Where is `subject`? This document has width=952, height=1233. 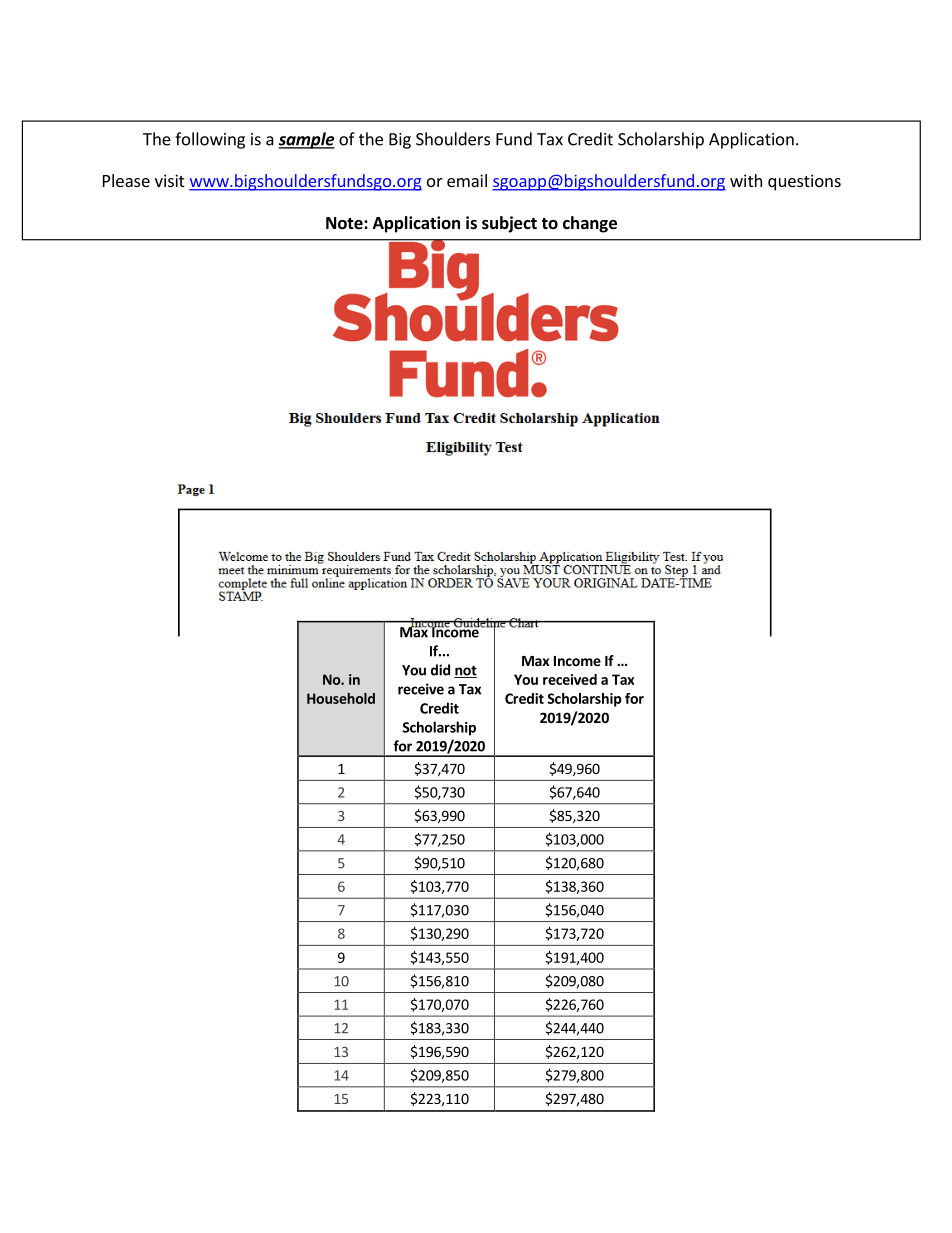
subject is located at coordinates (509, 224).
